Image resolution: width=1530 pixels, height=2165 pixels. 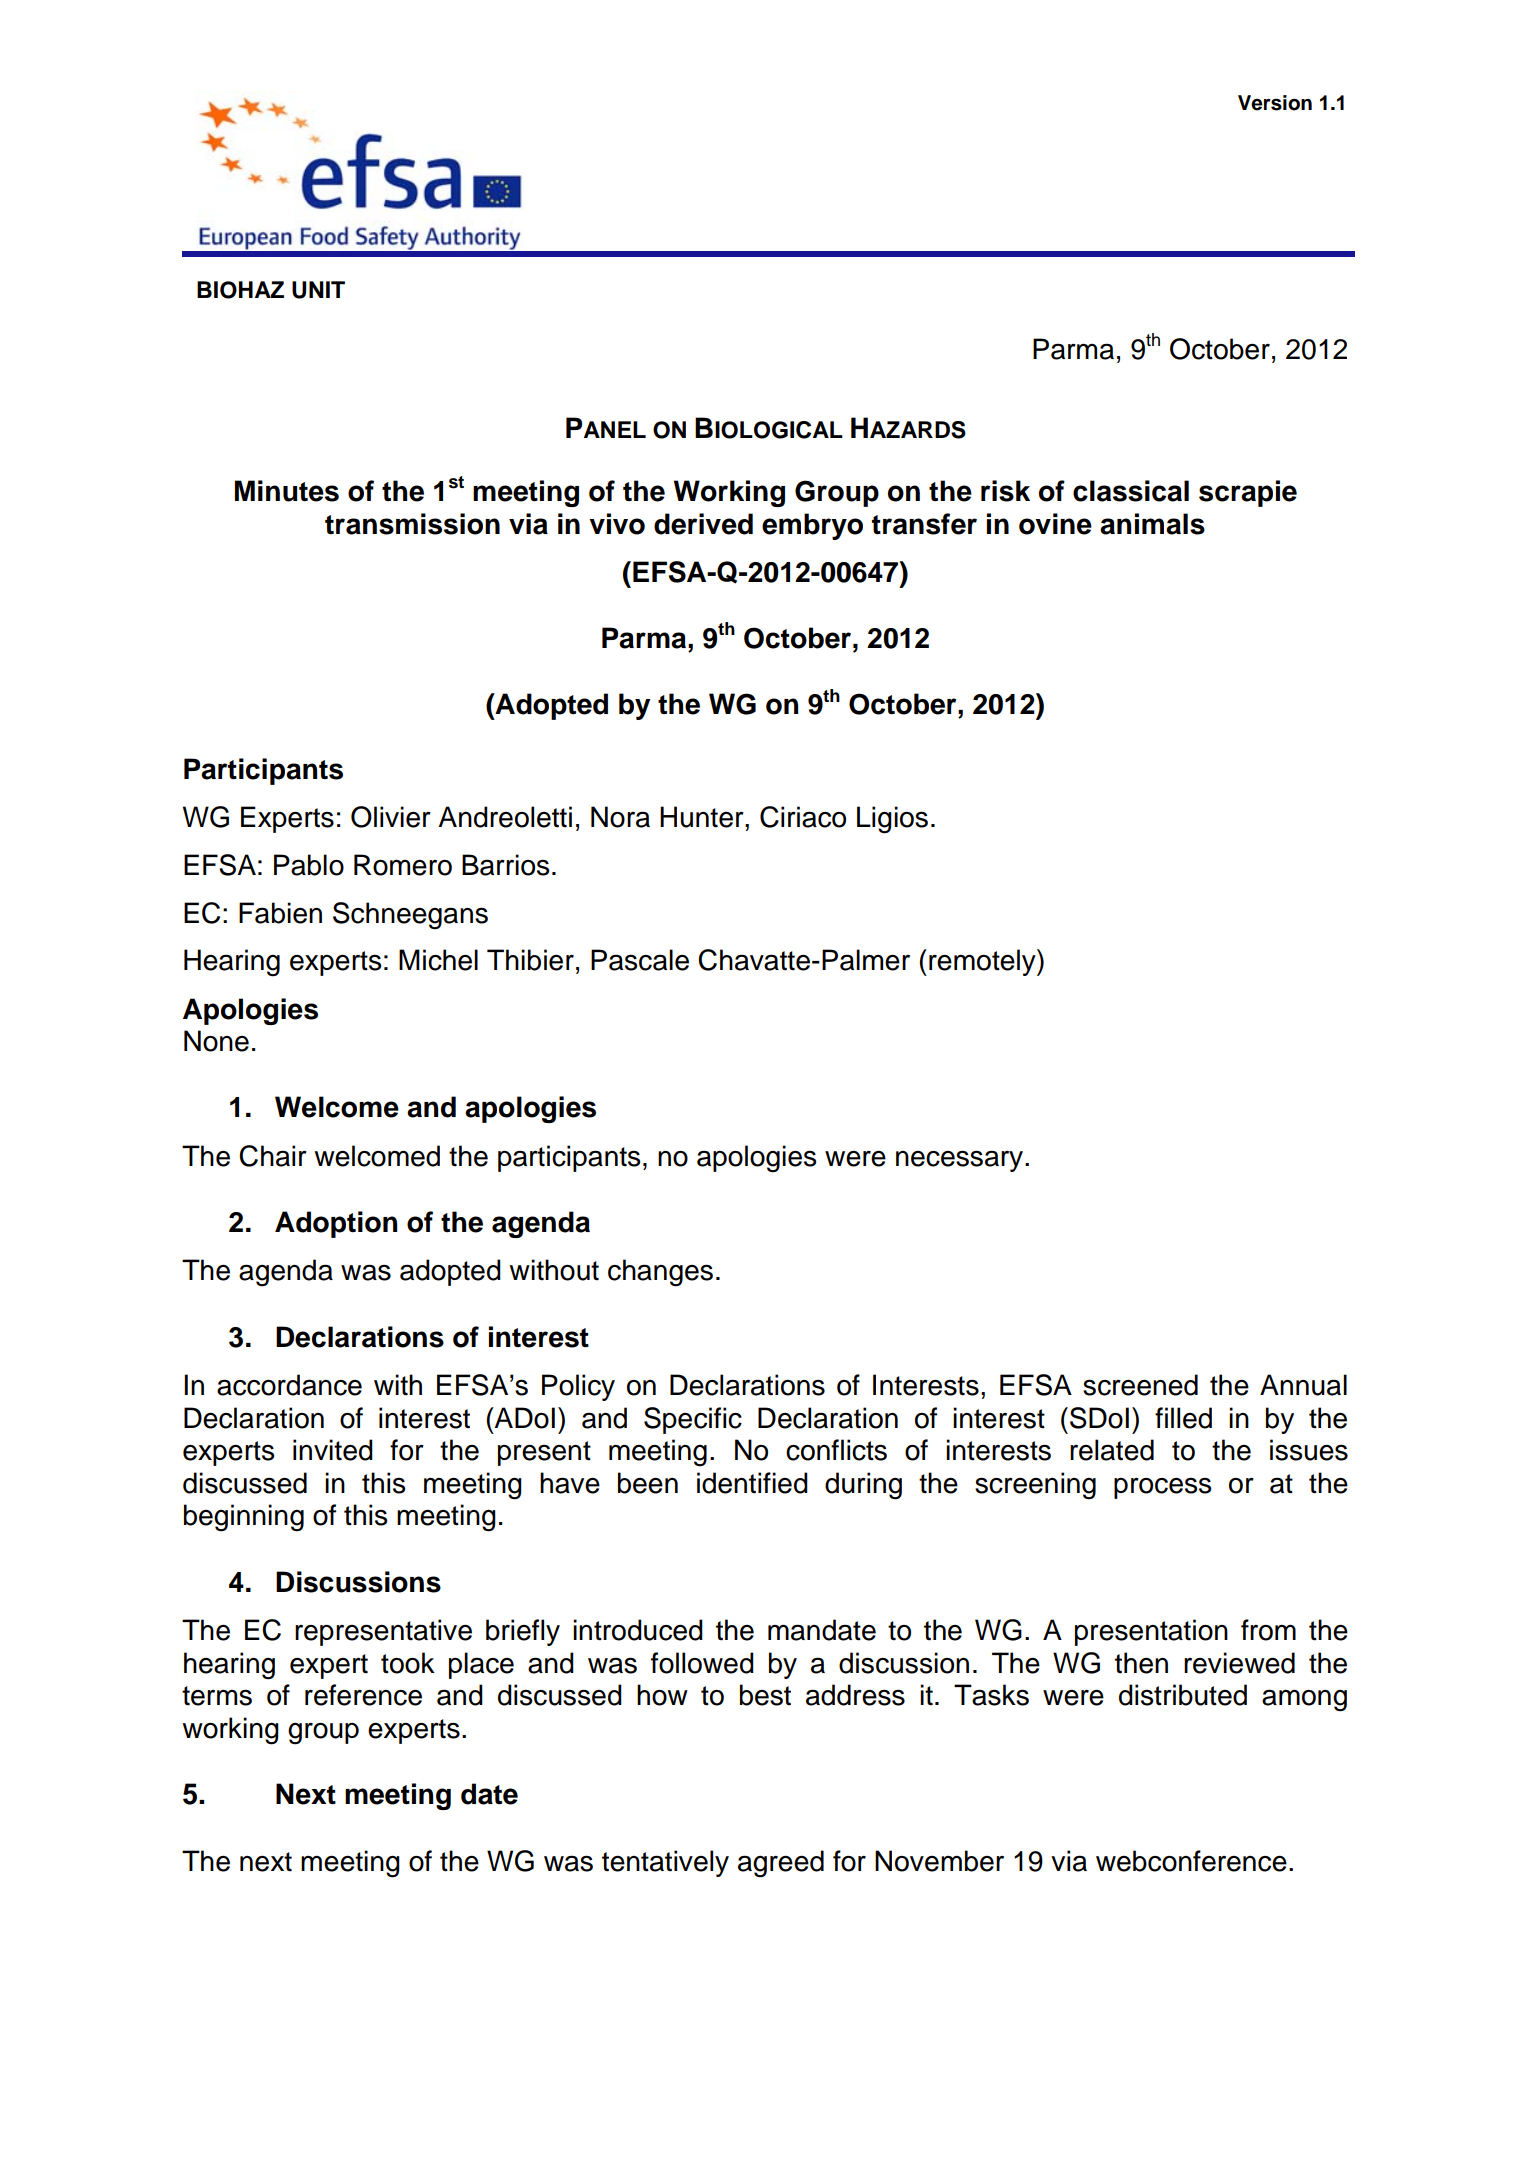 I want to click on UNIT, so click(x=318, y=290).
